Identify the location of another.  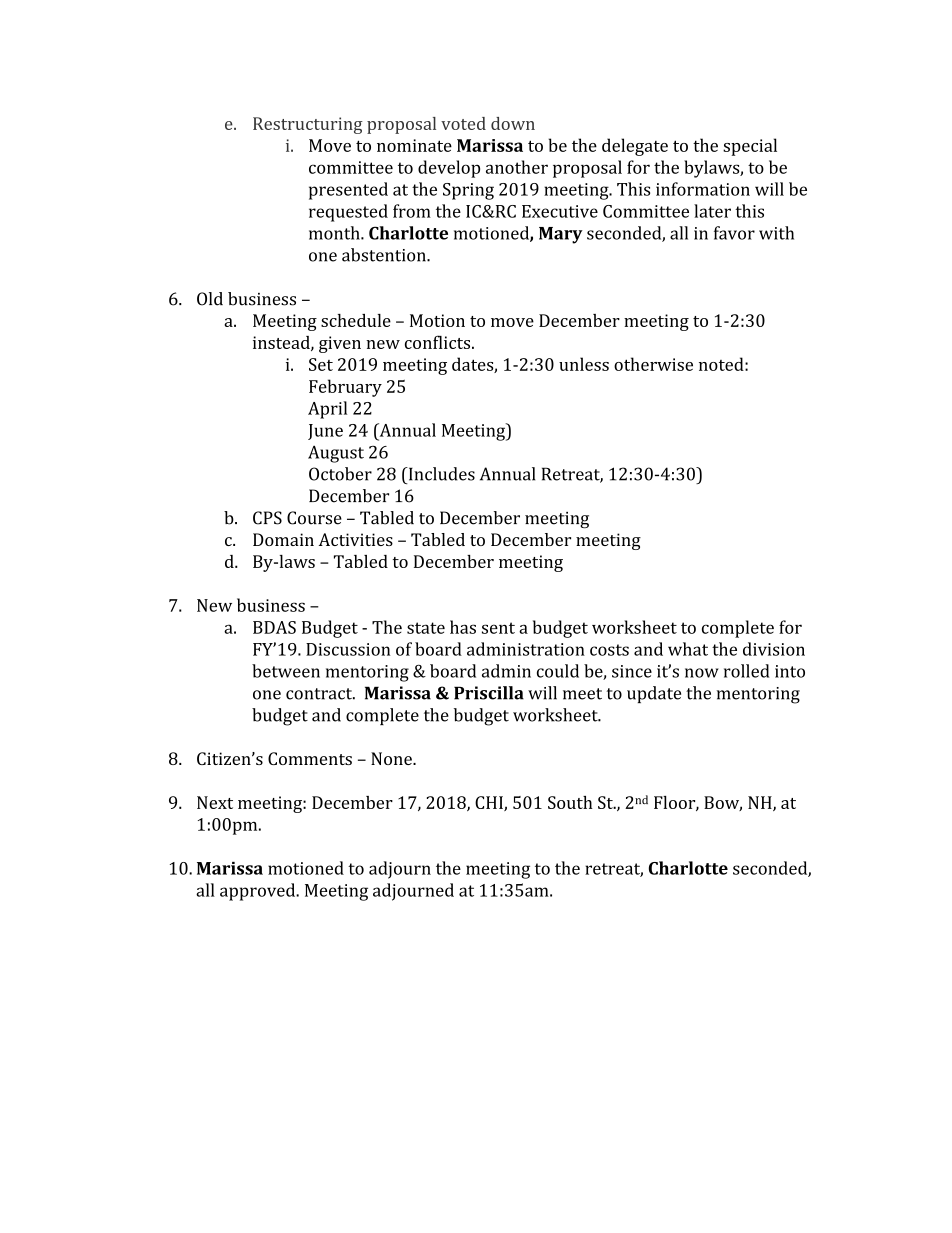
(517, 167).
